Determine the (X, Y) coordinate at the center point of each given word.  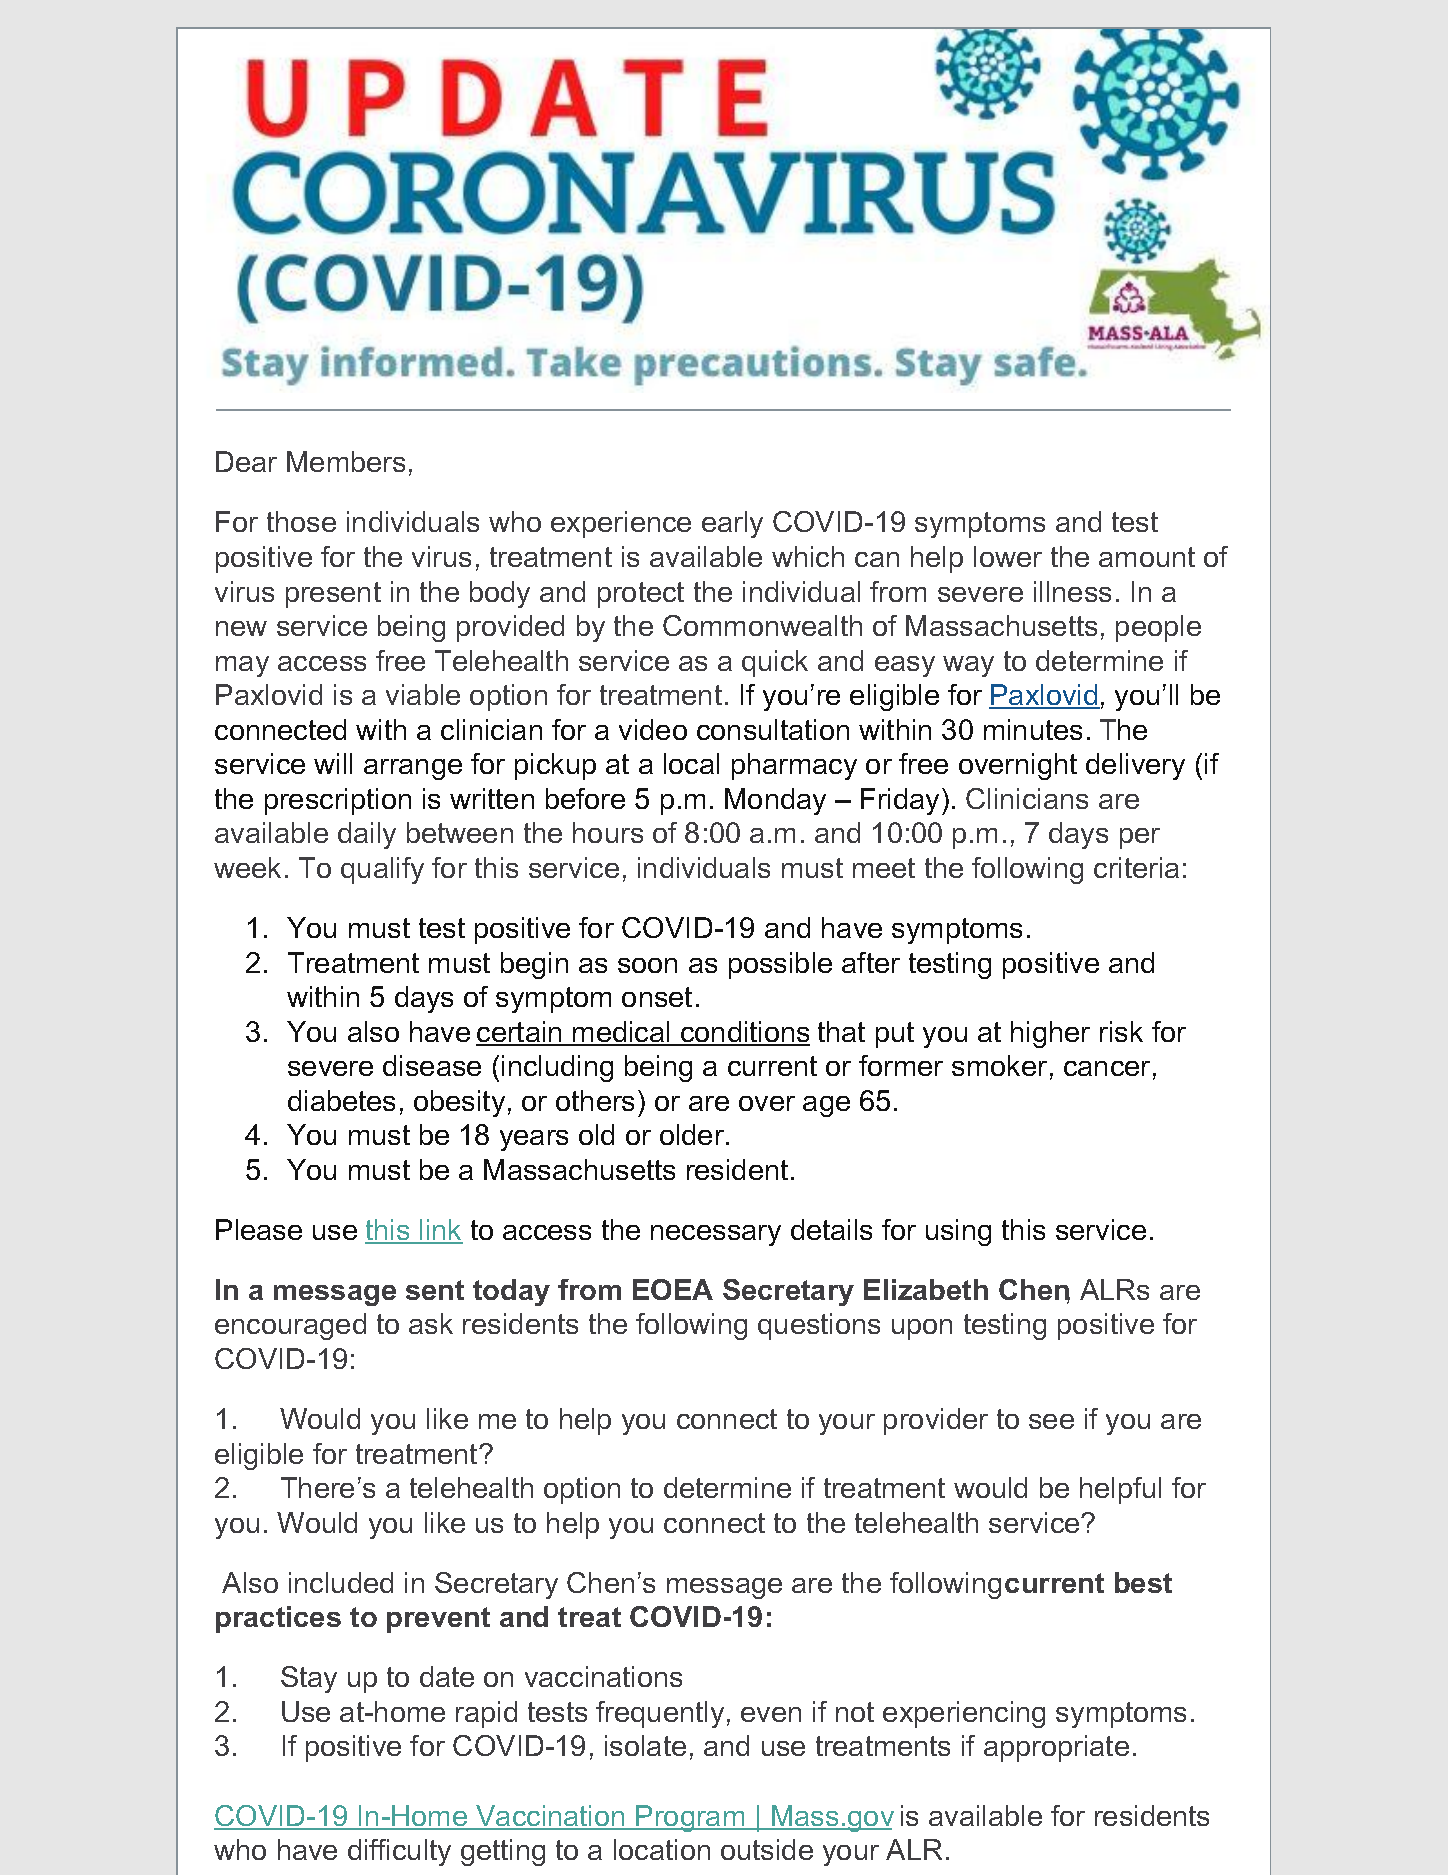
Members (346, 461)
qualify (382, 870)
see (1051, 1421)
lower (1008, 556)
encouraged (290, 1326)
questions (819, 1326)
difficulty (399, 1852)
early (732, 524)
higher (1050, 1034)
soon (647, 965)
